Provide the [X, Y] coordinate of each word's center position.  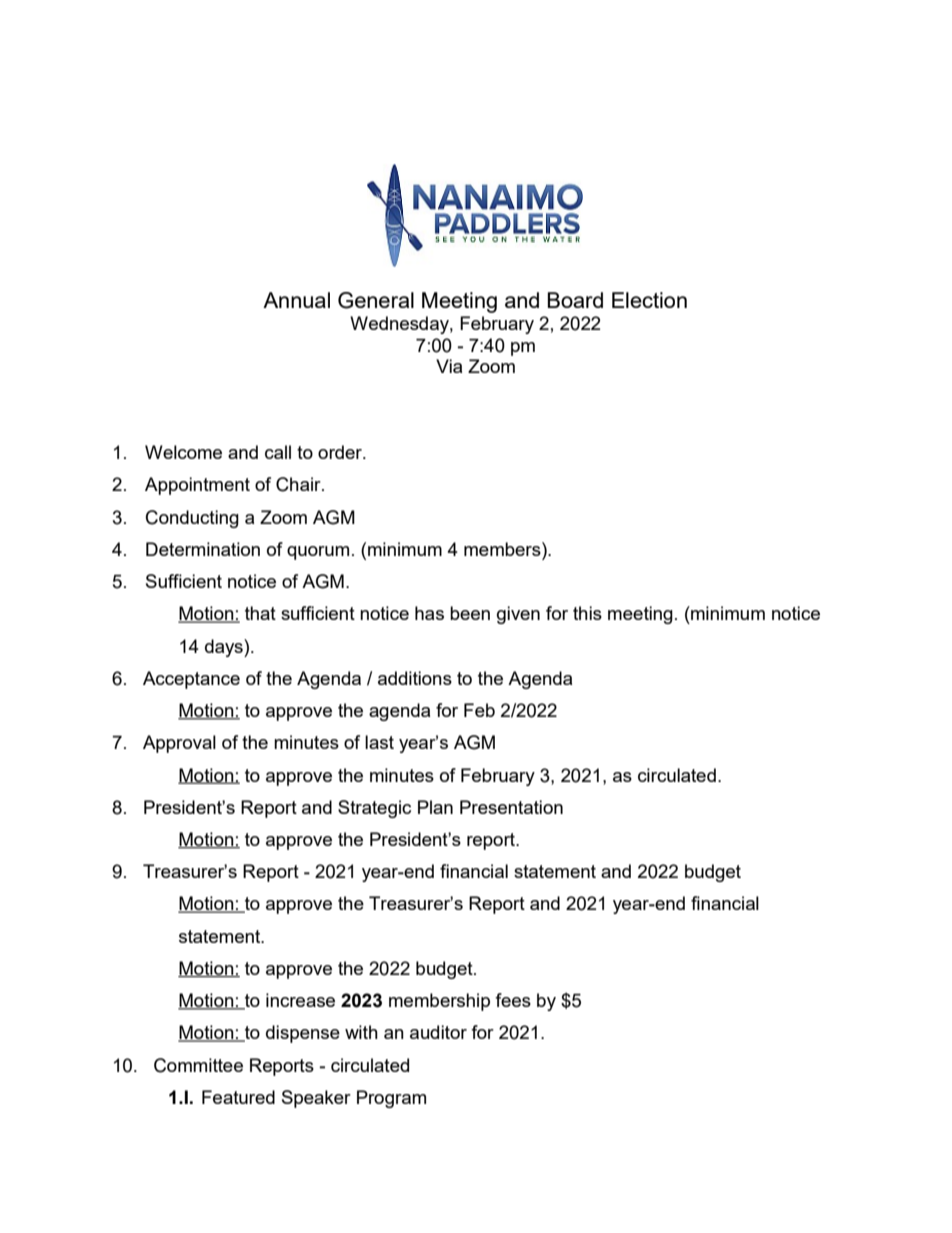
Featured [238, 1097]
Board [575, 300]
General [376, 300]
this [587, 613]
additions [415, 678]
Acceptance [191, 680]
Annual [296, 300]
